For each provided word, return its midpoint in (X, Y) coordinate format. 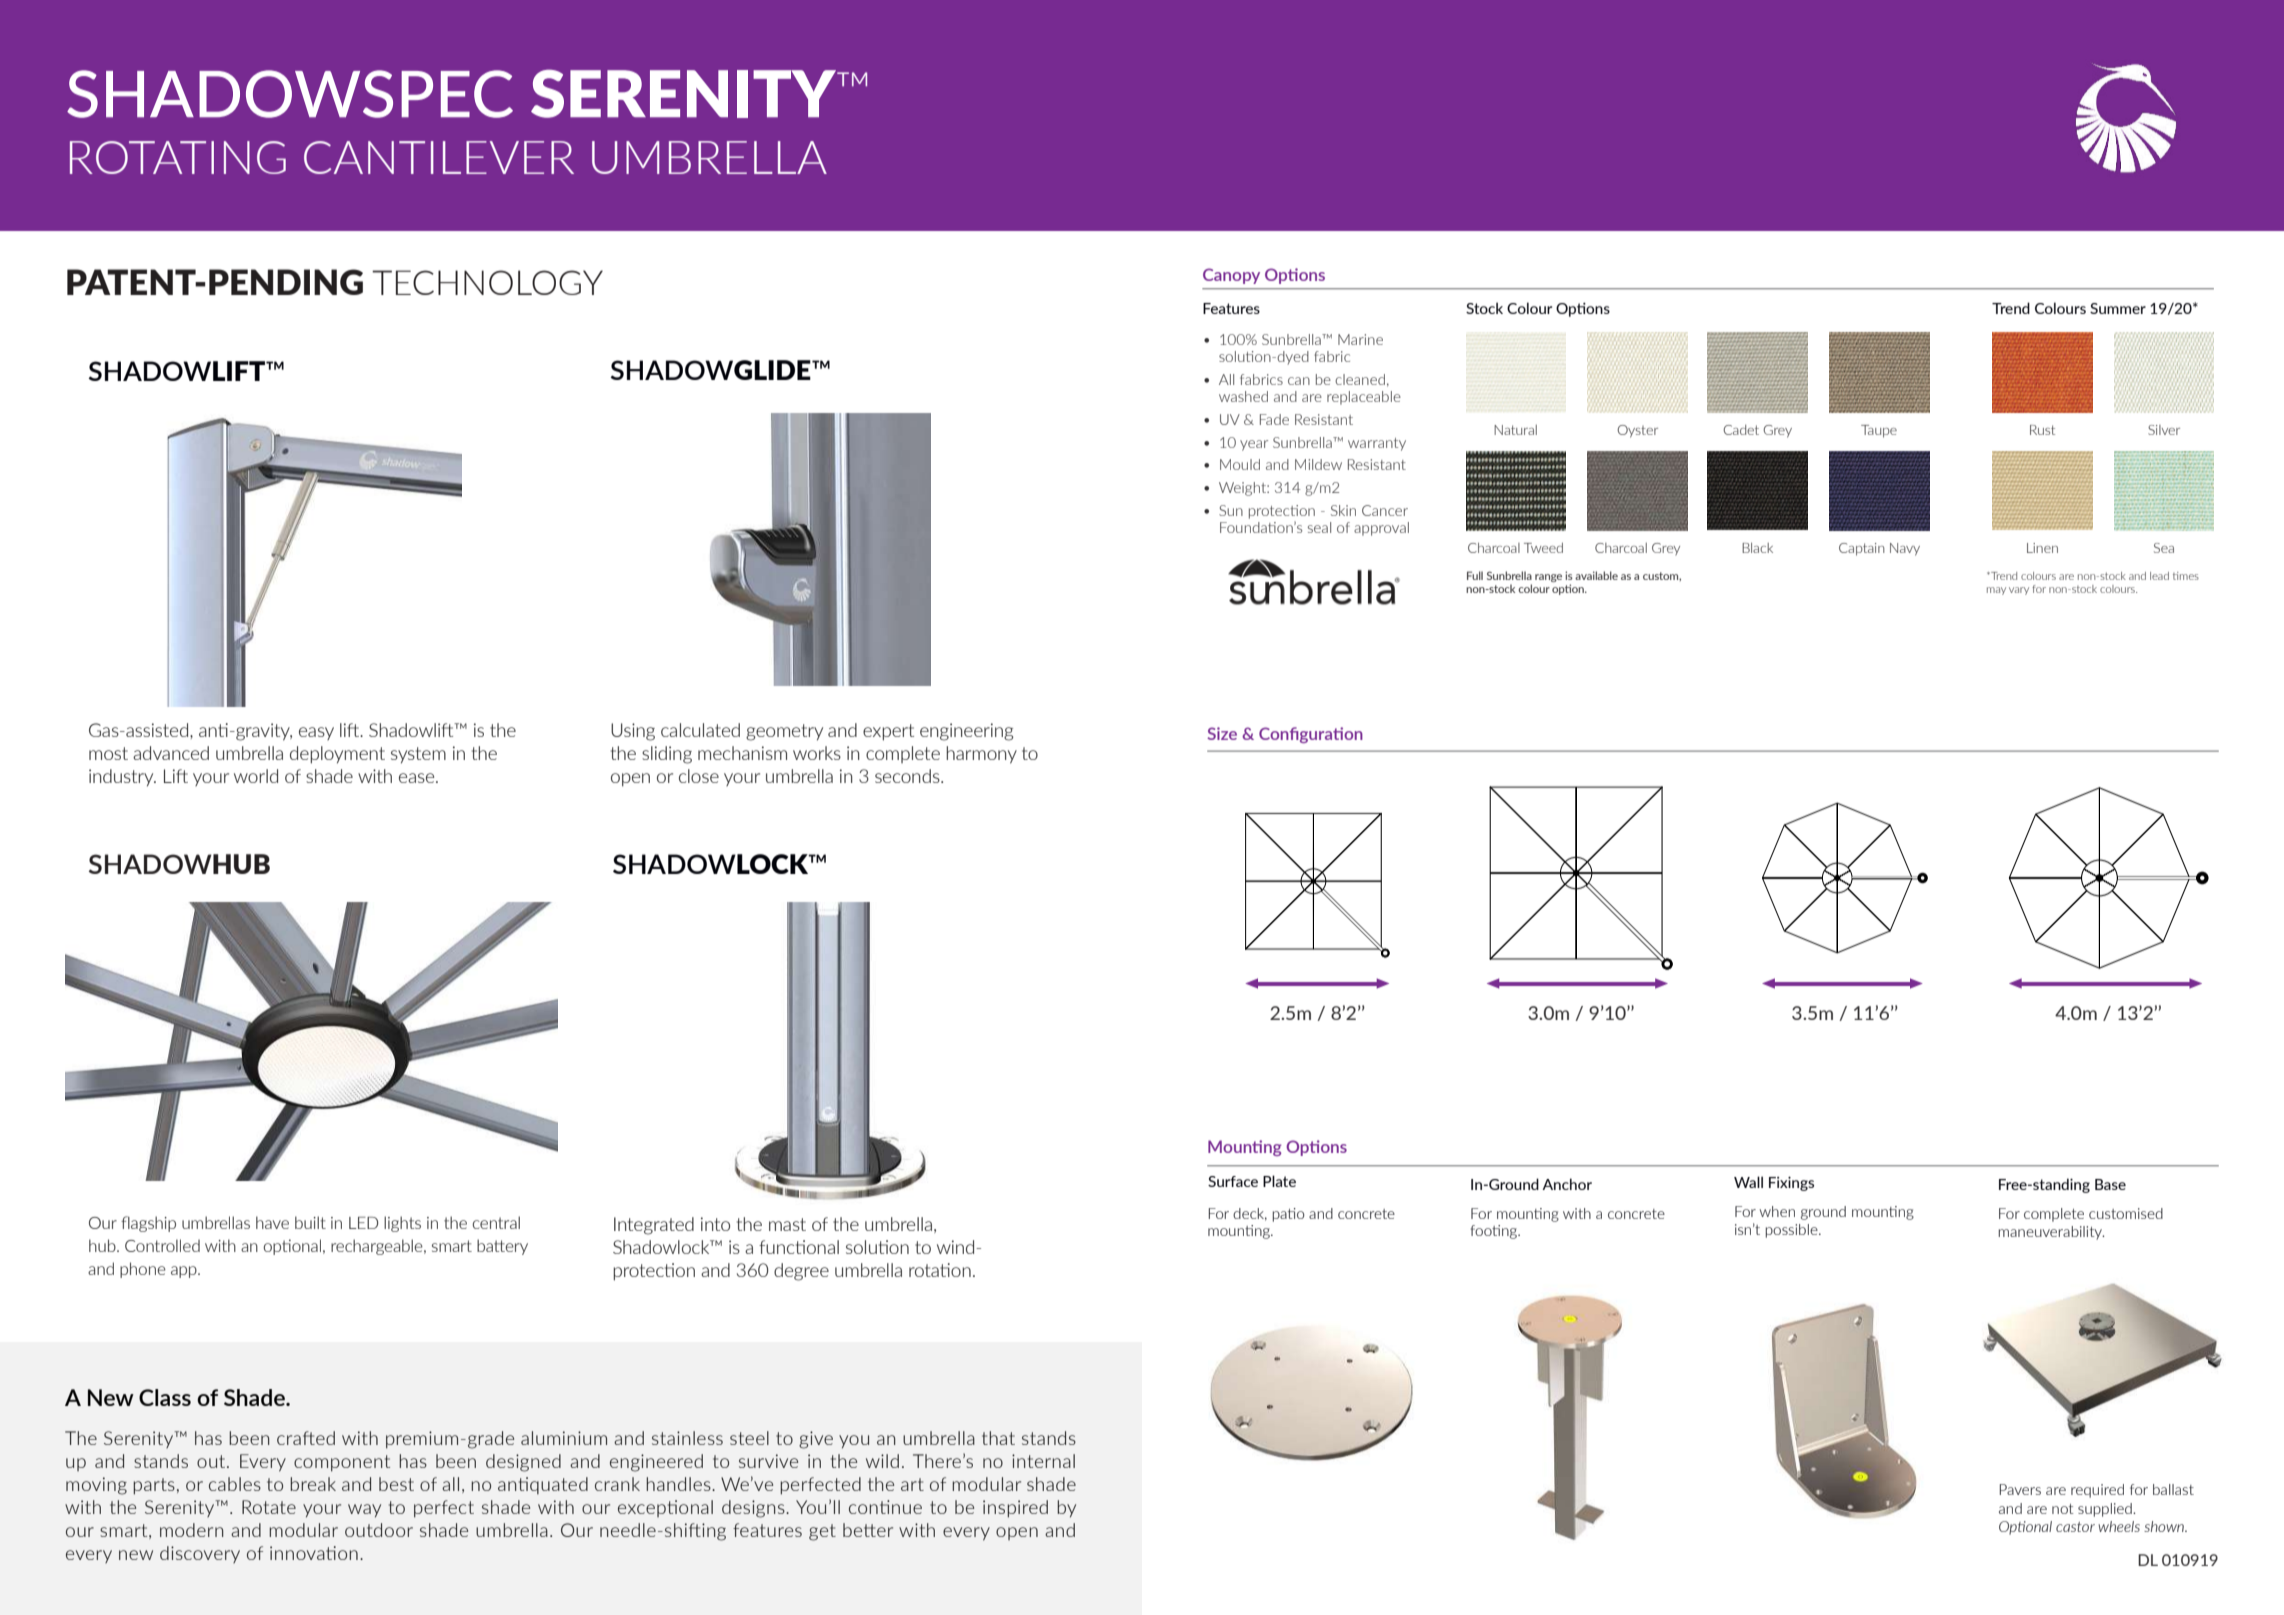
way (364, 1511)
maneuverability (2051, 1233)
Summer (2118, 308)
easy (316, 733)
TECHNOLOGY (487, 282)
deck (1250, 1214)
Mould (1240, 464)
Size (1222, 733)
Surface (1233, 1181)
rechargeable (378, 1247)
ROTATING (178, 157)
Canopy (1231, 276)
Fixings (1791, 1184)
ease (418, 778)
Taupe (1879, 431)
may (1996, 591)
